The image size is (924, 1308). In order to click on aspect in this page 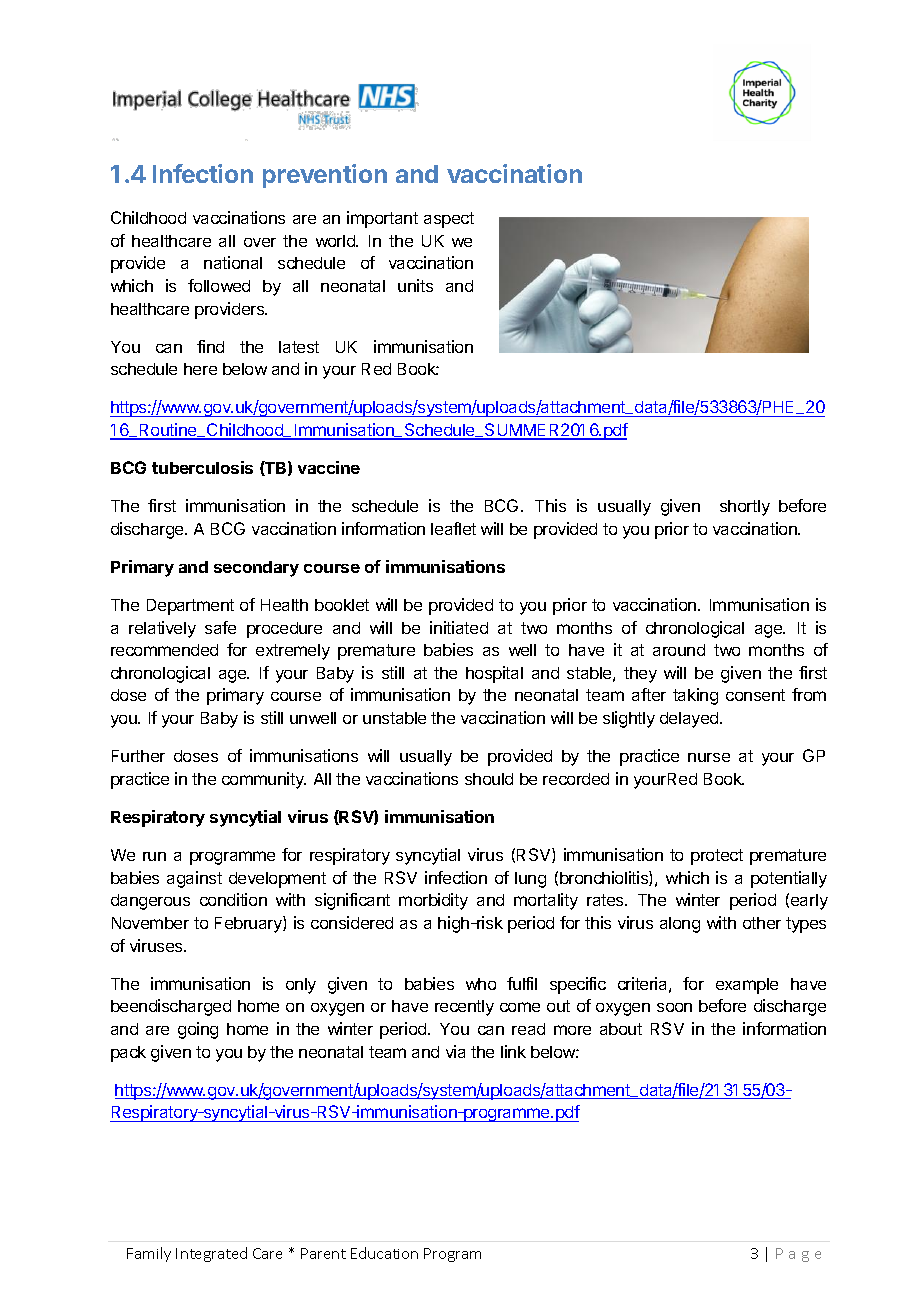, I will do `click(449, 220)`.
